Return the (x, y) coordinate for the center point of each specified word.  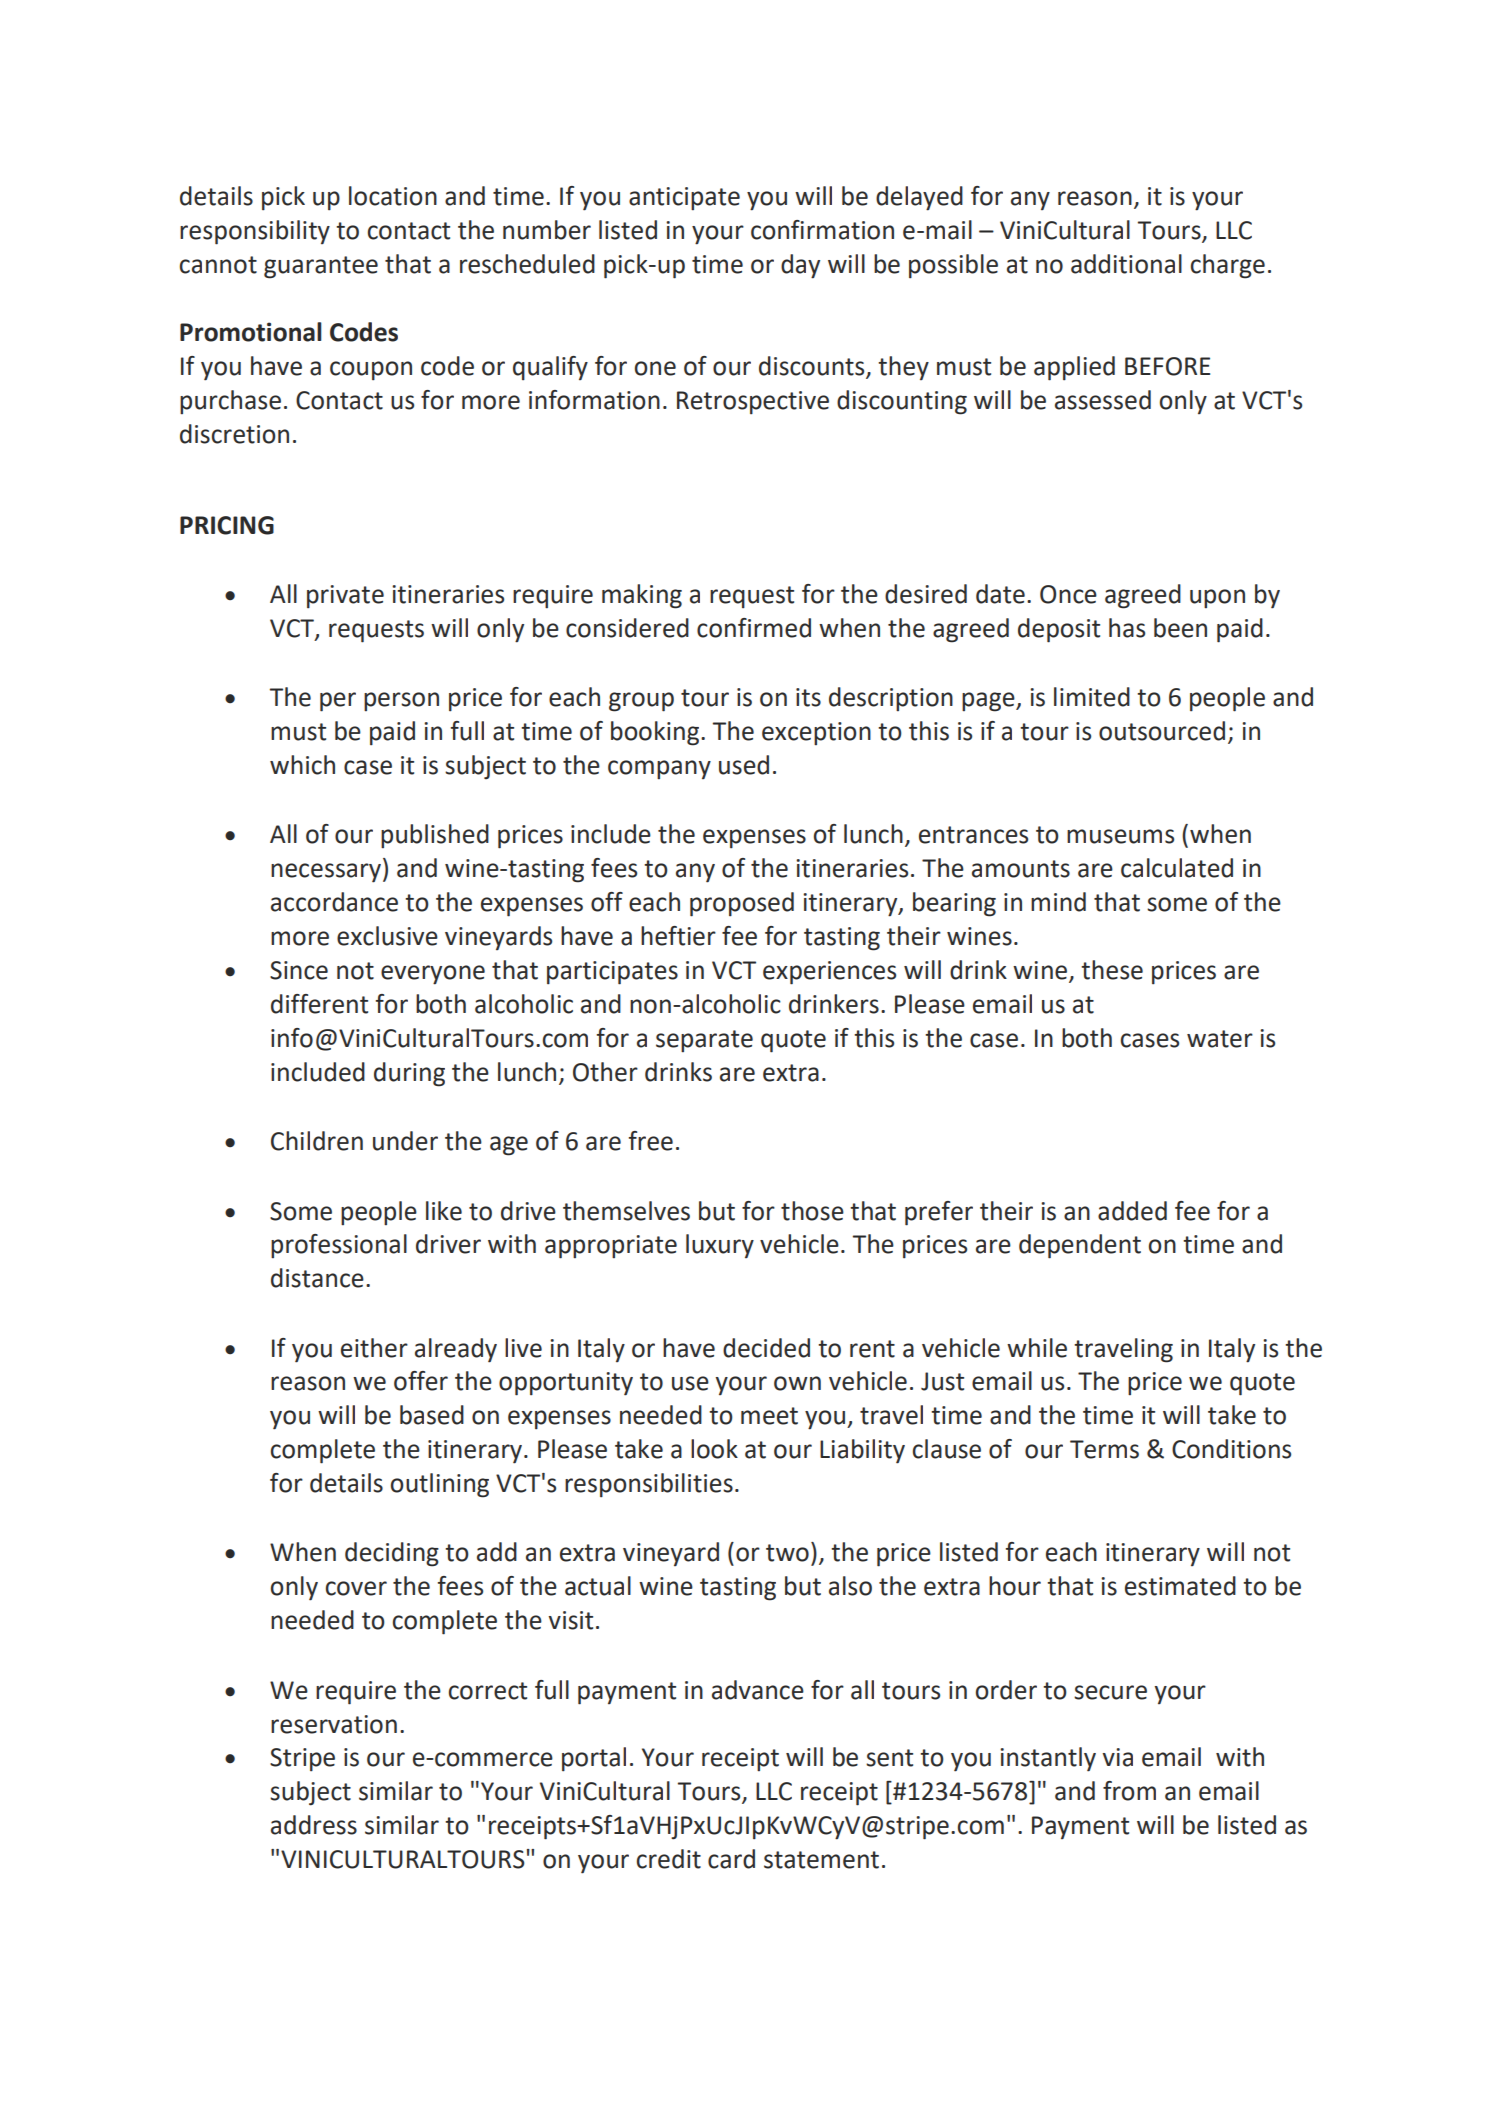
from (1129, 1791)
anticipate (684, 198)
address (314, 1825)
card (731, 1859)
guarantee (321, 267)
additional (1126, 264)
